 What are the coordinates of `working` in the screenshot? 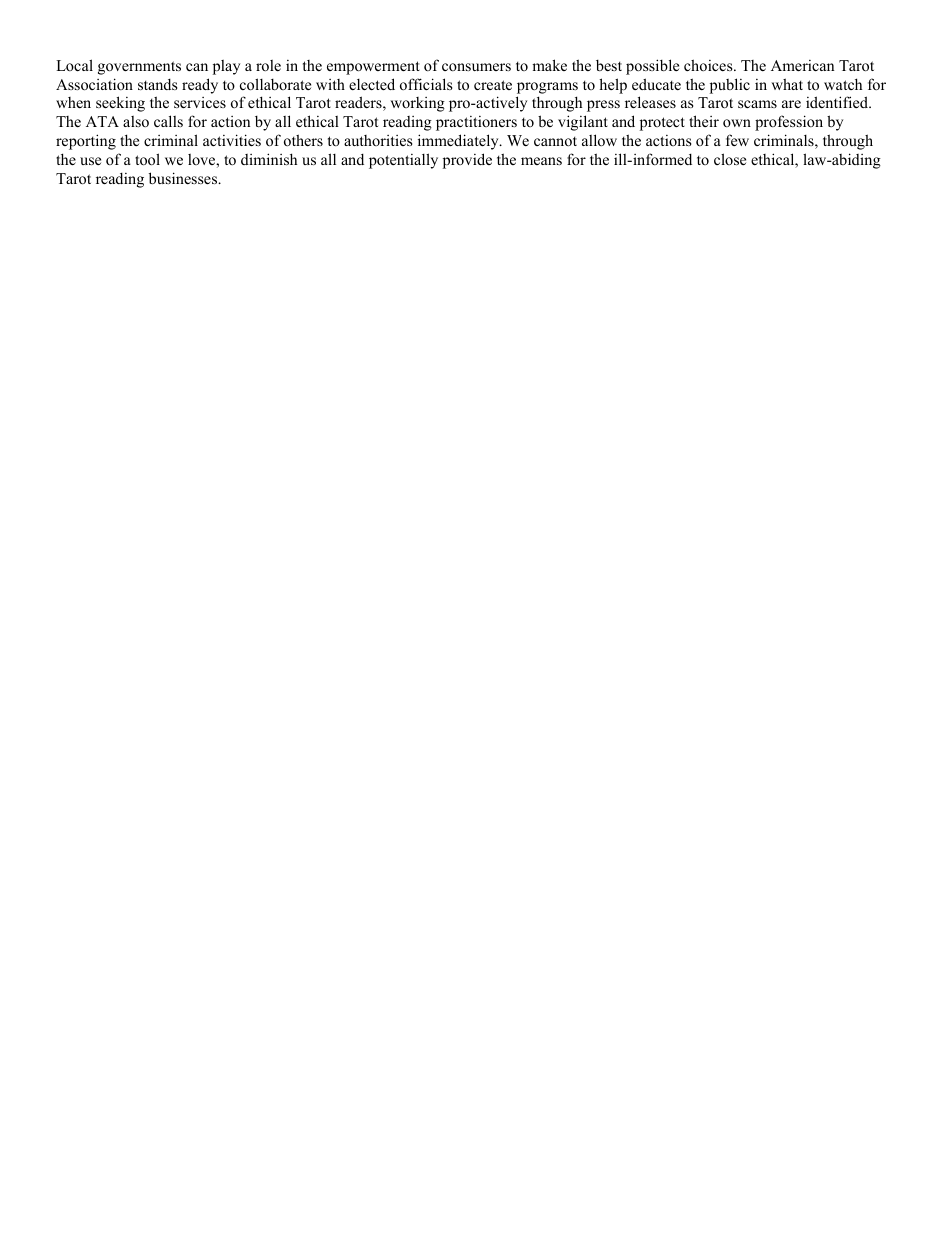 It's located at (417, 104).
